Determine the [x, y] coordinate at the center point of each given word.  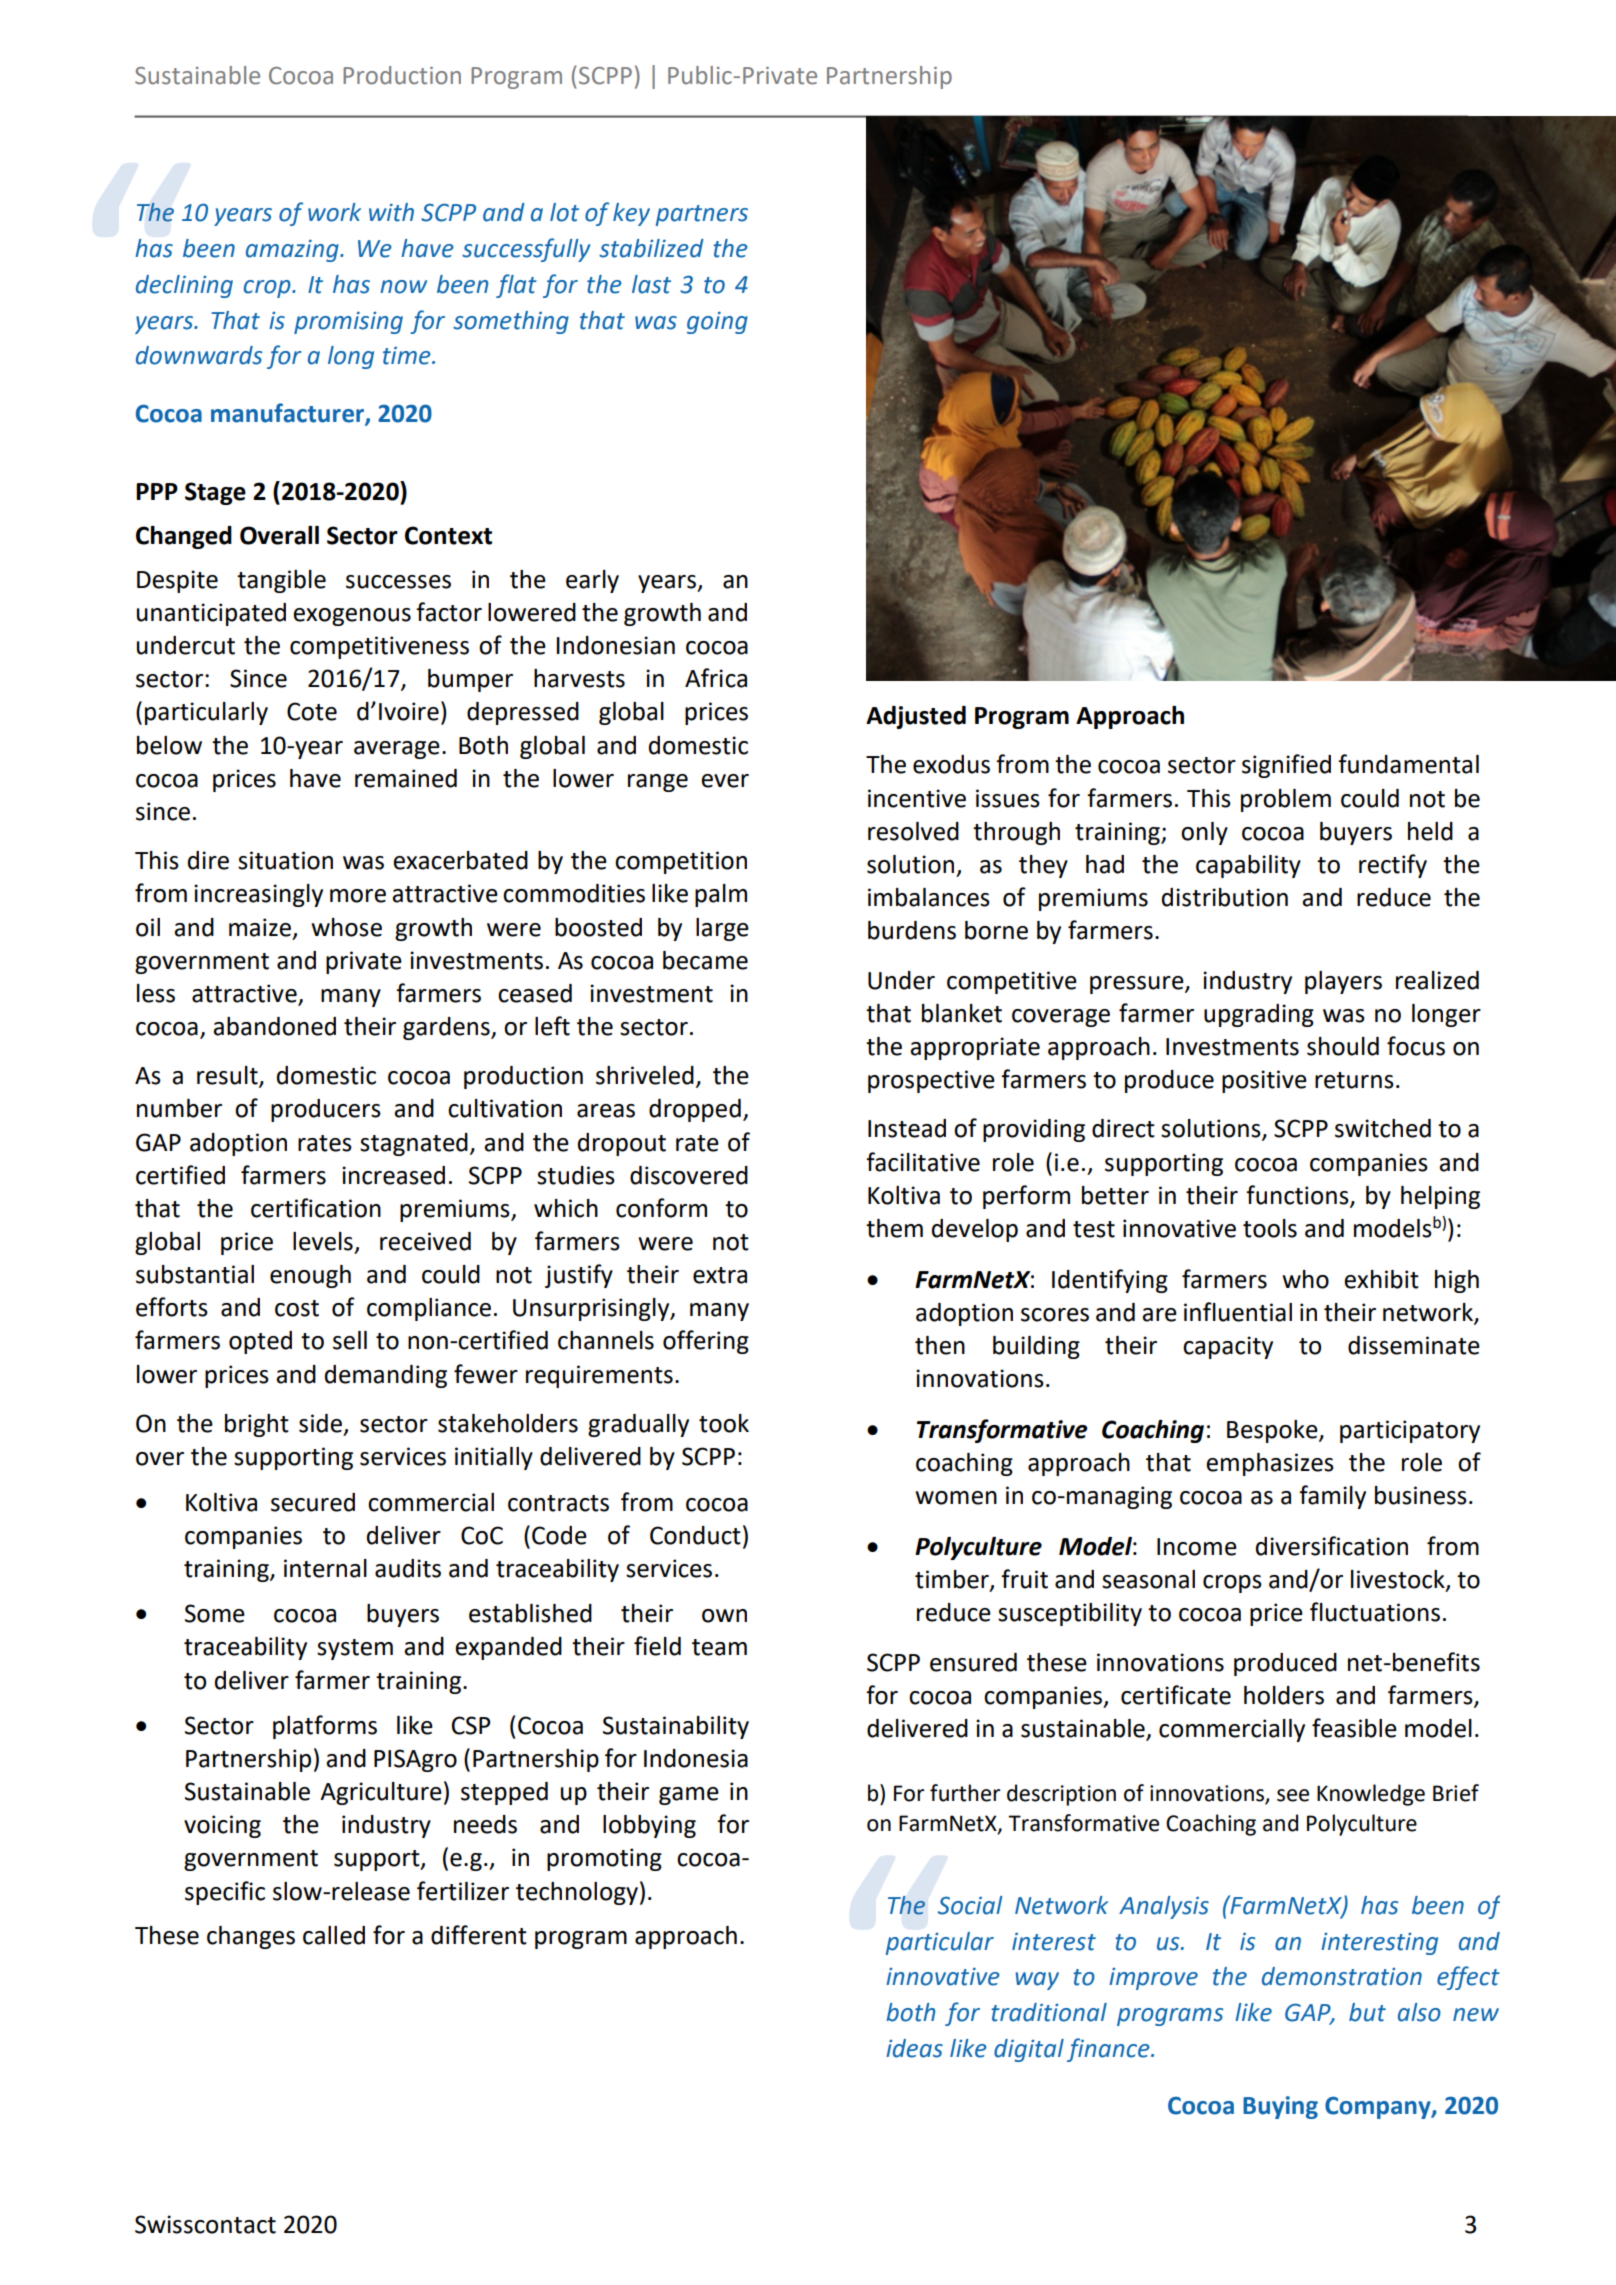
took [724, 1423]
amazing [293, 250]
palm [721, 895]
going [717, 322]
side [322, 1424]
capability [1248, 866]
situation [285, 860]
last [651, 284]
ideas [914, 2048]
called [334, 1935]
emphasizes [1270, 1464]
